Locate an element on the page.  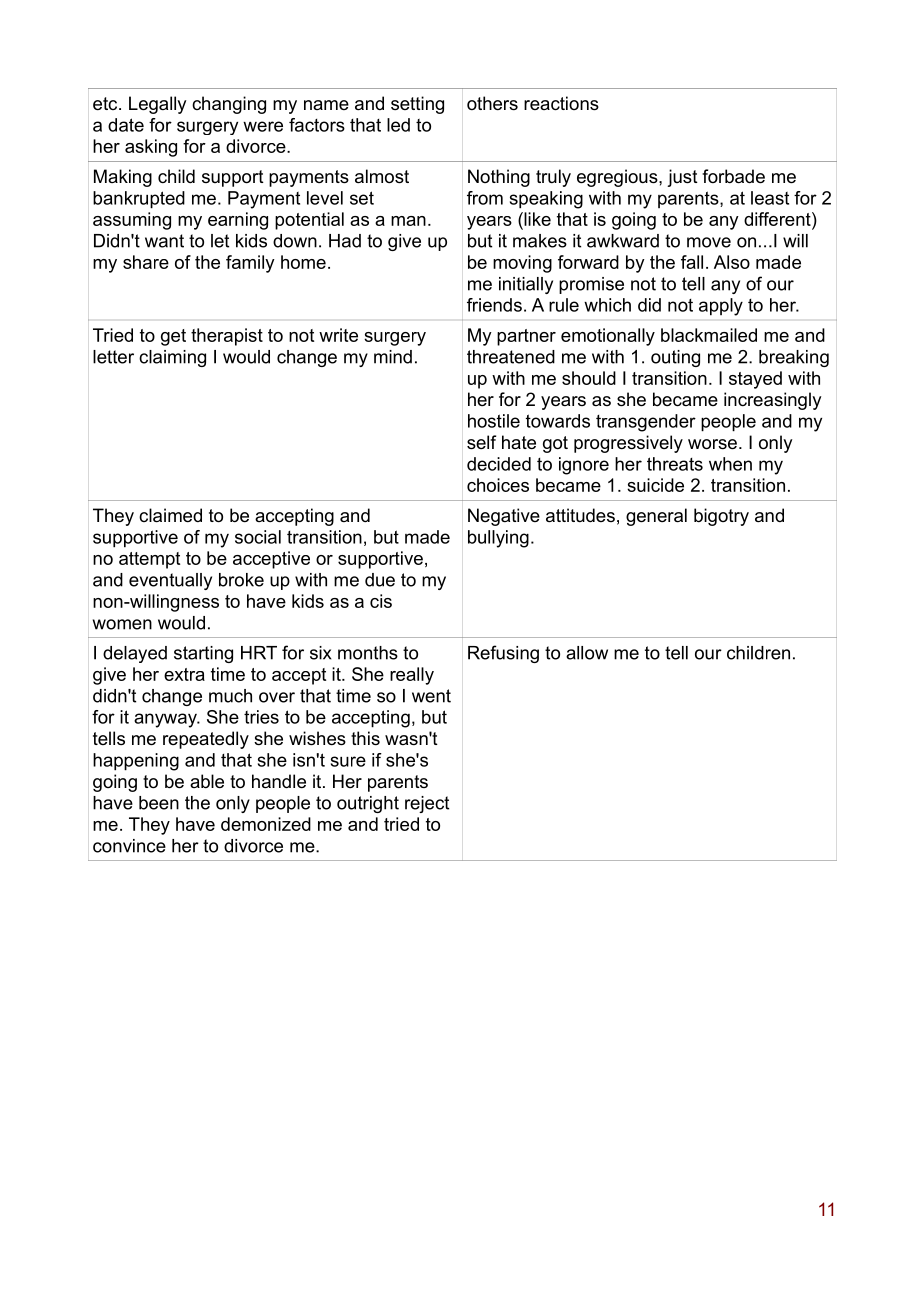
when is located at coordinates (730, 464).
